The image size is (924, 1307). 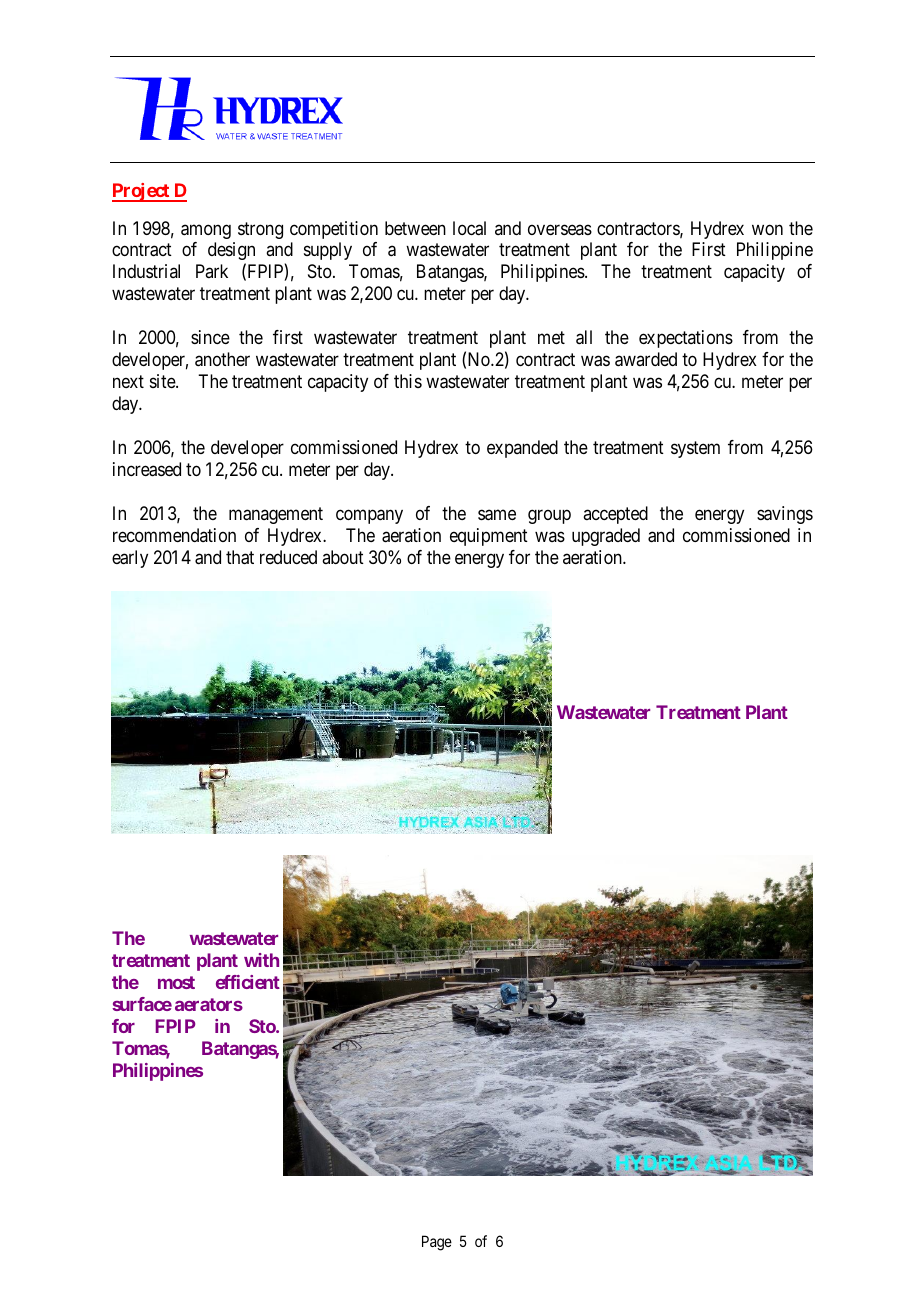 What do you see at coordinates (437, 1243) in the screenshot?
I see `Page` at bounding box center [437, 1243].
